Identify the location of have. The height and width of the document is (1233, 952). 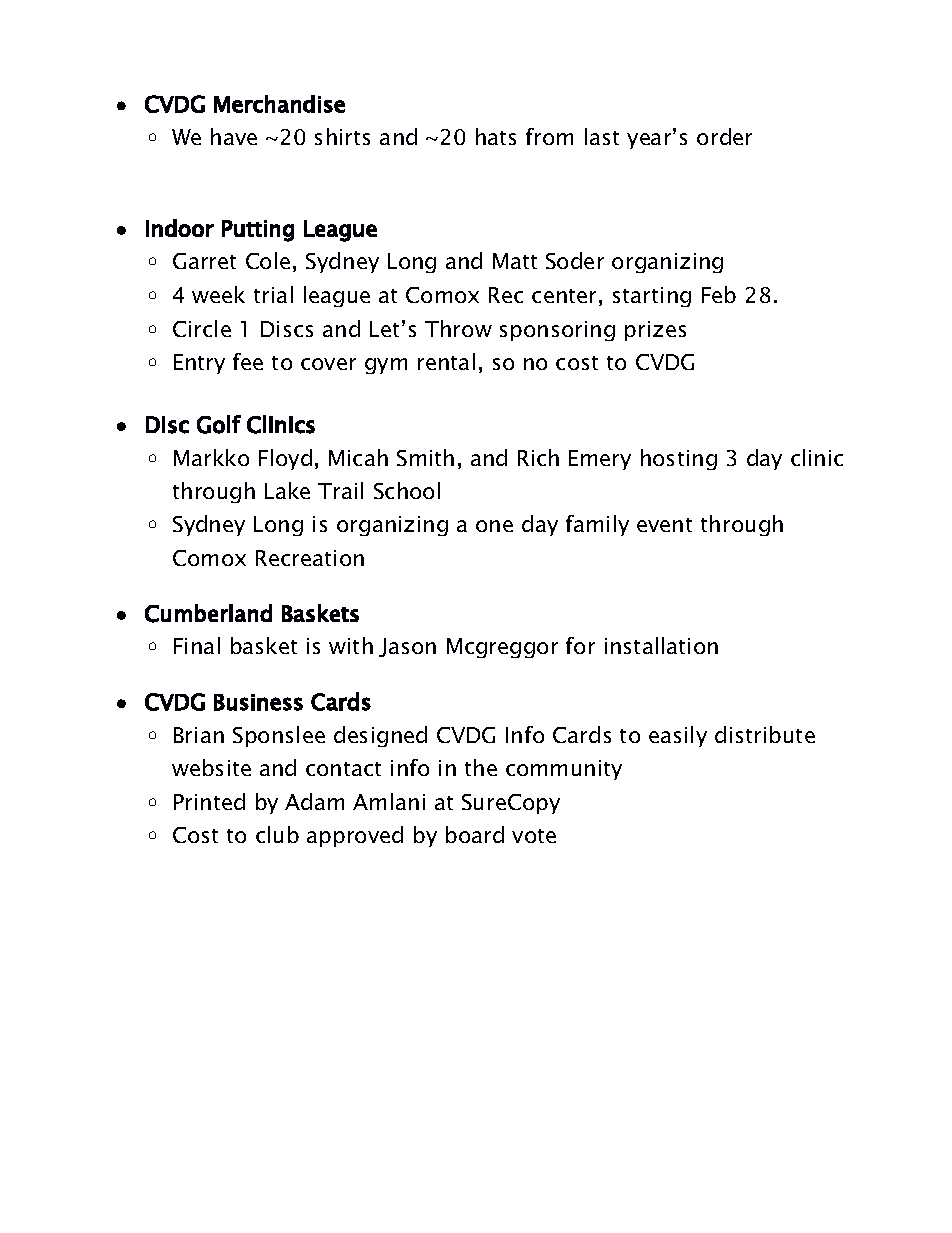
(234, 136).
